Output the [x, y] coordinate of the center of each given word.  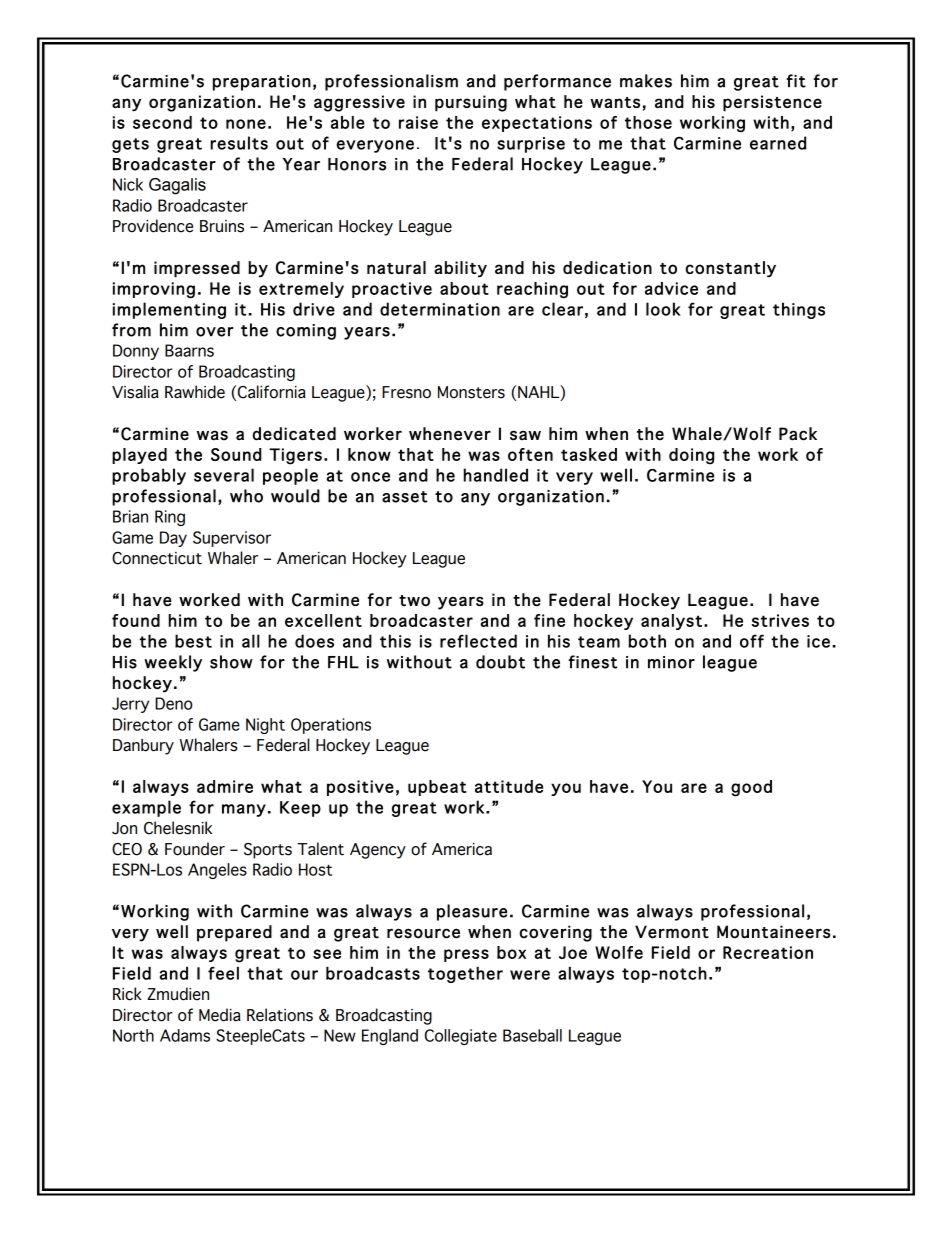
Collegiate [461, 1037]
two [414, 601]
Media [220, 1015]
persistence [772, 103]
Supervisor [232, 539]
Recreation [768, 952]
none [246, 124]
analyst [671, 622]
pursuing [471, 103]
